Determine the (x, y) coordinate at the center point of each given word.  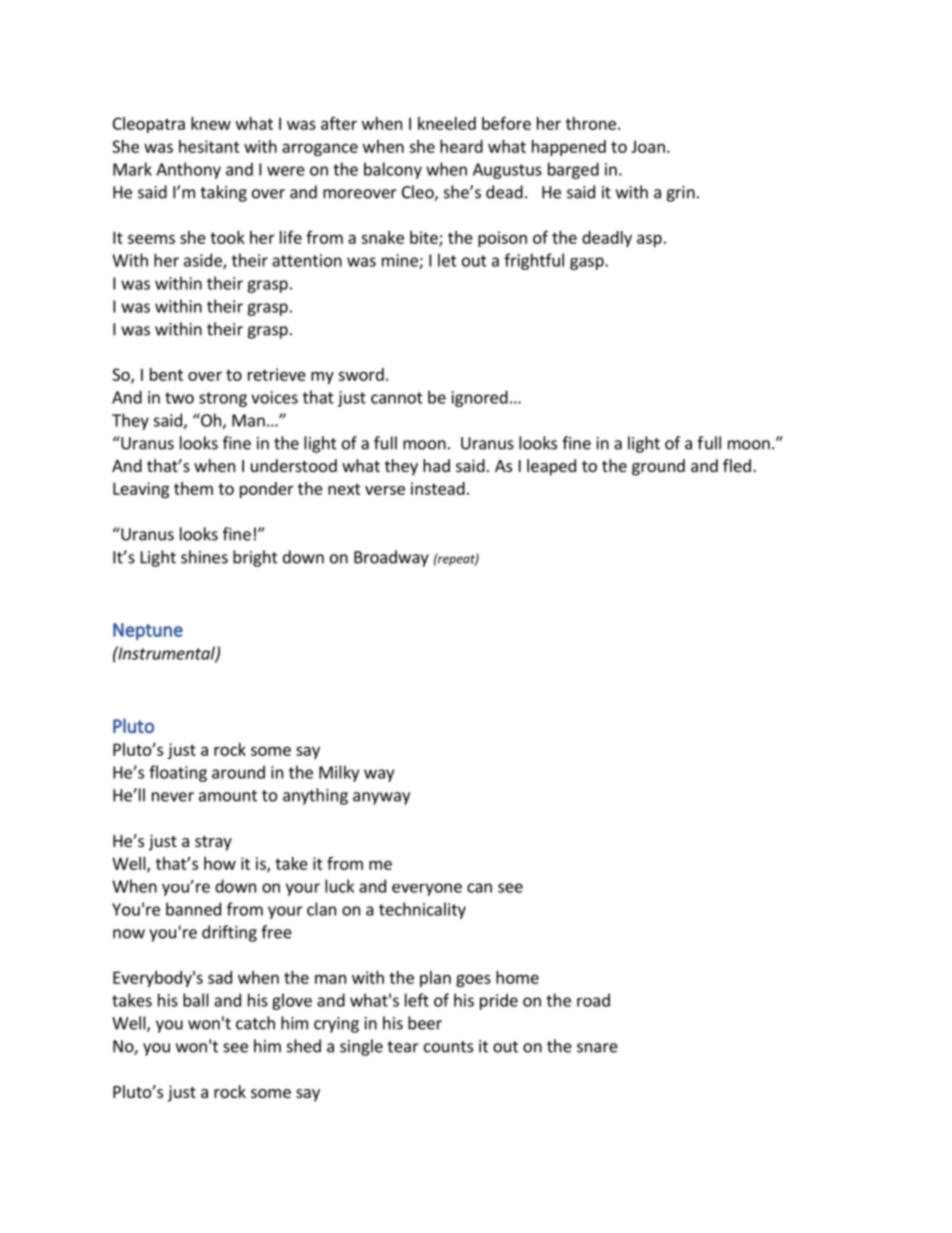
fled (737, 465)
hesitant (209, 146)
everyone (427, 889)
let (447, 260)
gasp (588, 263)
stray (213, 843)
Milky (339, 773)
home (517, 977)
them (193, 488)
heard (461, 146)
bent (166, 374)
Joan (648, 146)
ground (658, 467)
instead (438, 488)
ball (196, 1000)
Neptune (148, 631)
